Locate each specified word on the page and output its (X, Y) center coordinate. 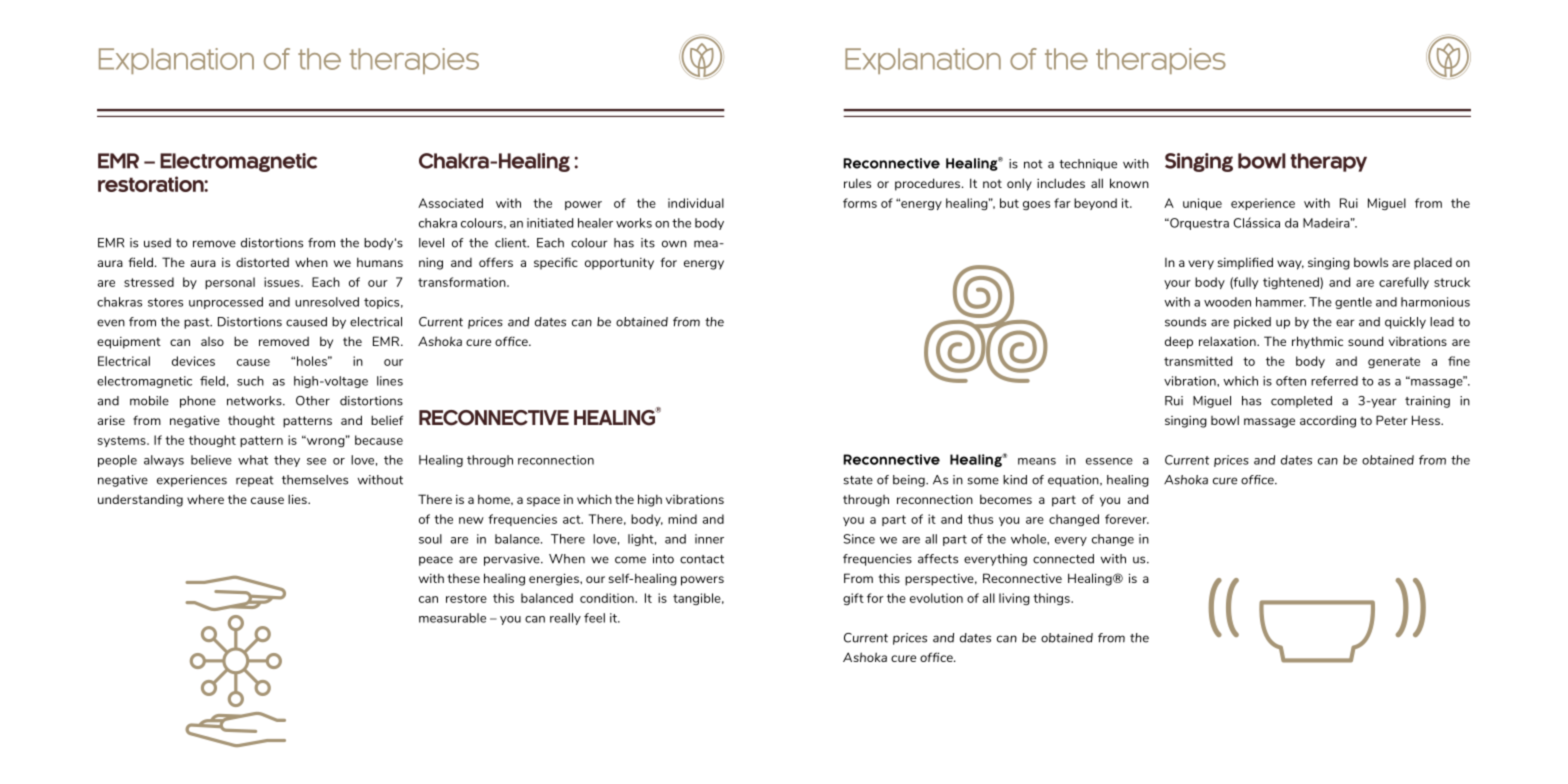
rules (857, 183)
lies (298, 499)
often (1291, 381)
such (250, 381)
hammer (1281, 302)
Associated (450, 203)
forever (1127, 519)
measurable (452, 618)
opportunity (619, 264)
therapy (1328, 162)
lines (390, 381)
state (858, 480)
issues (283, 282)
